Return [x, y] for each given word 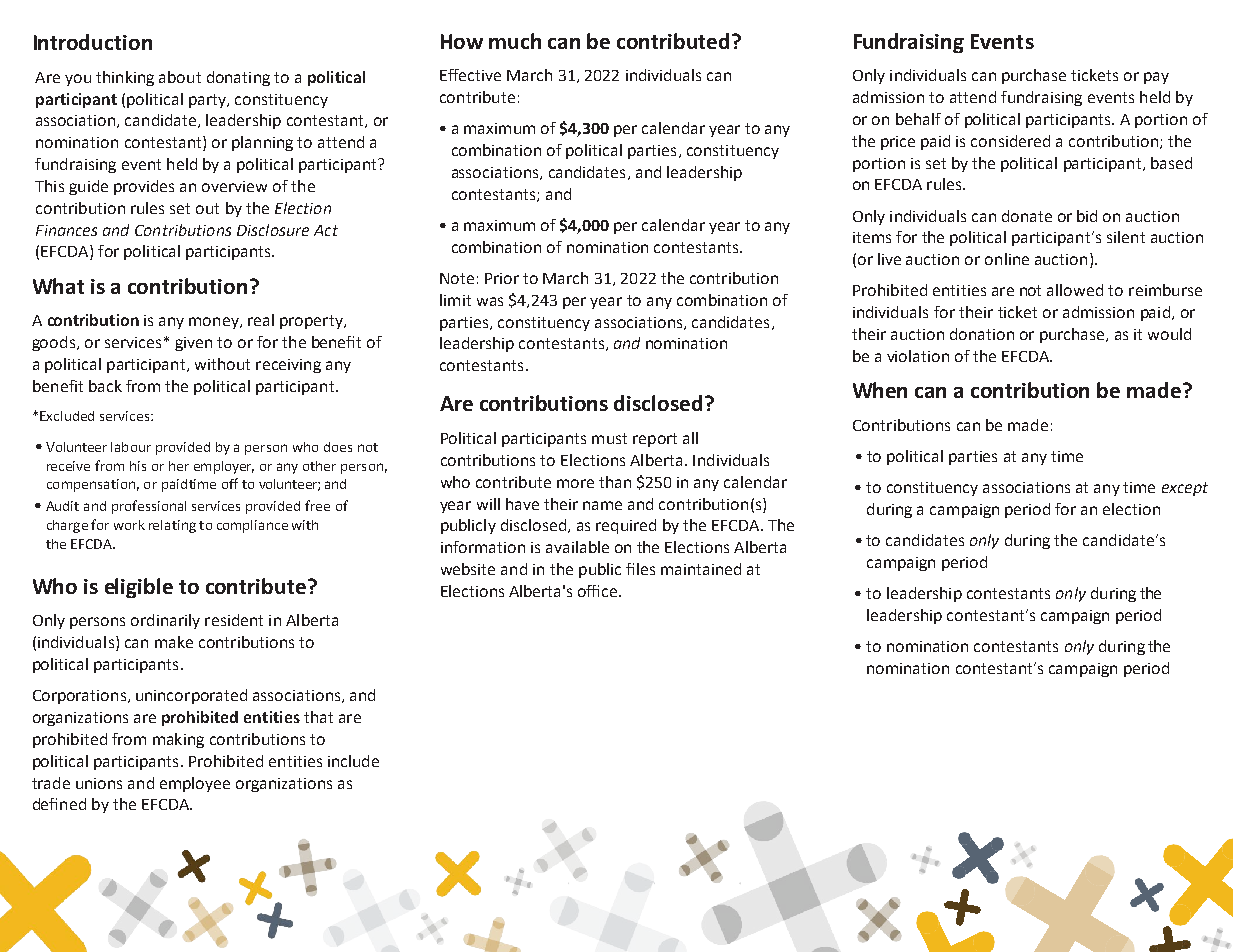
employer [224, 467]
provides [144, 187]
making [178, 740]
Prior [502, 278]
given [193, 344]
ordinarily [165, 621]
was [490, 301]
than [615, 482]
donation [982, 334]
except [1185, 489]
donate [1027, 216]
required [626, 526]
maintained [701, 569]
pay [1156, 78]
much [515, 41]
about [180, 77]
